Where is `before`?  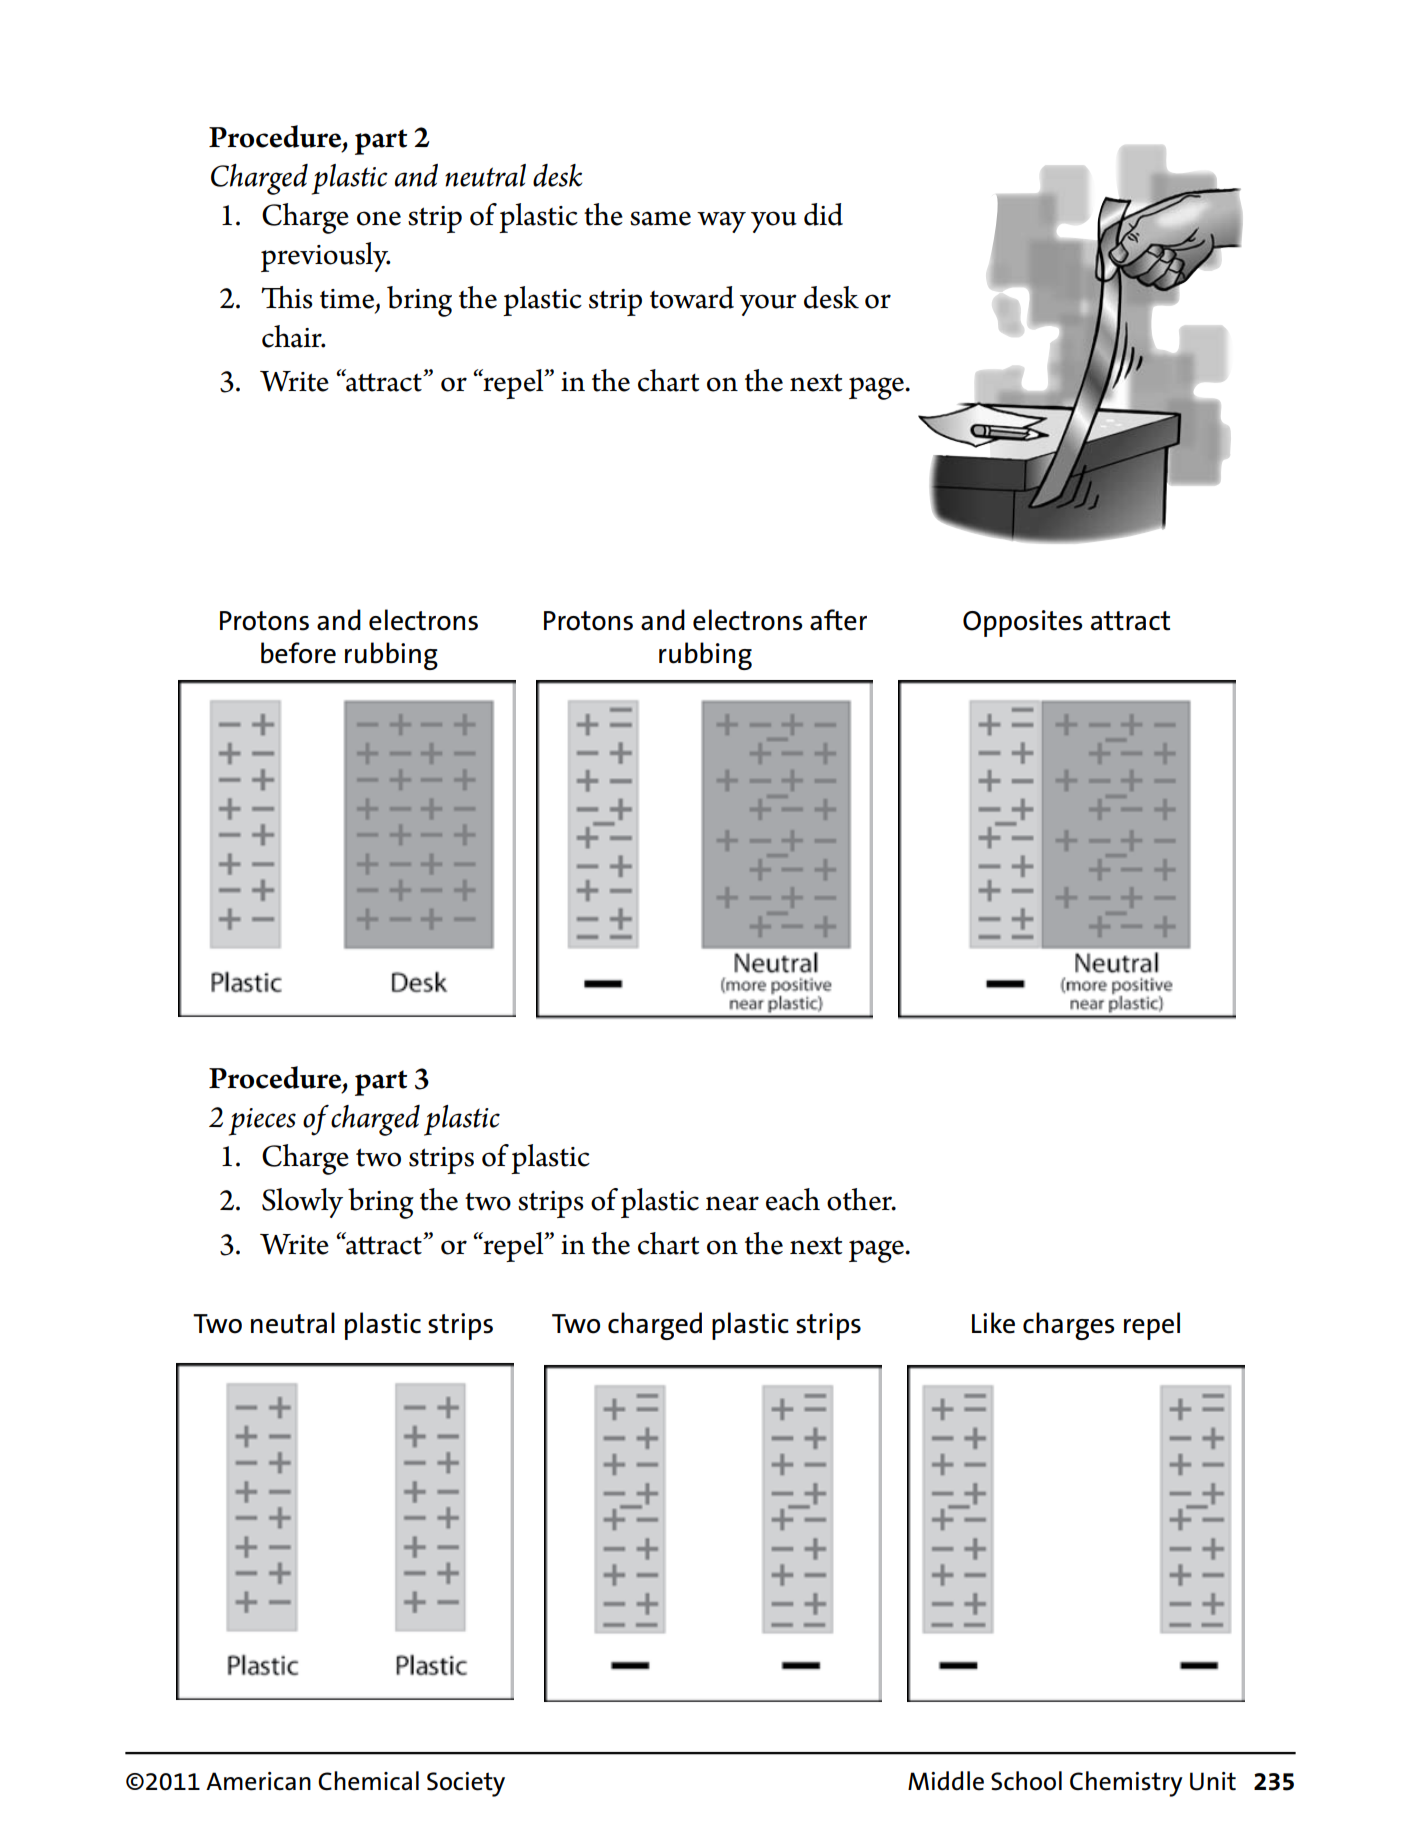
before is located at coordinates (298, 653).
